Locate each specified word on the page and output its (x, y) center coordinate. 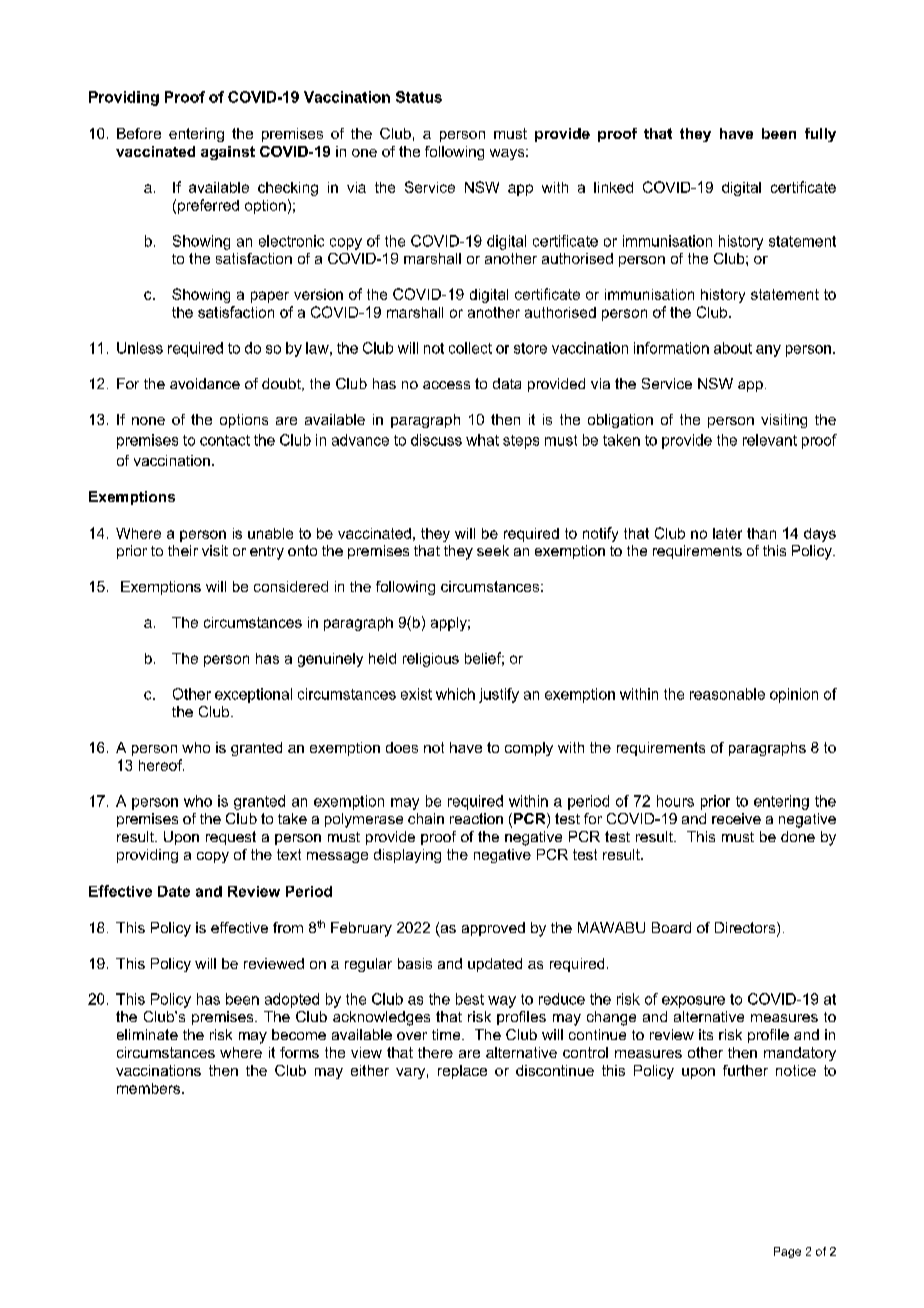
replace (462, 1072)
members (150, 1088)
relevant (770, 440)
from (288, 927)
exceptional (253, 695)
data (507, 383)
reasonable (727, 694)
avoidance (205, 383)
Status (419, 97)
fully (820, 135)
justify (499, 695)
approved (493, 929)
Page (787, 1252)
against (228, 153)
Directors (746, 929)
